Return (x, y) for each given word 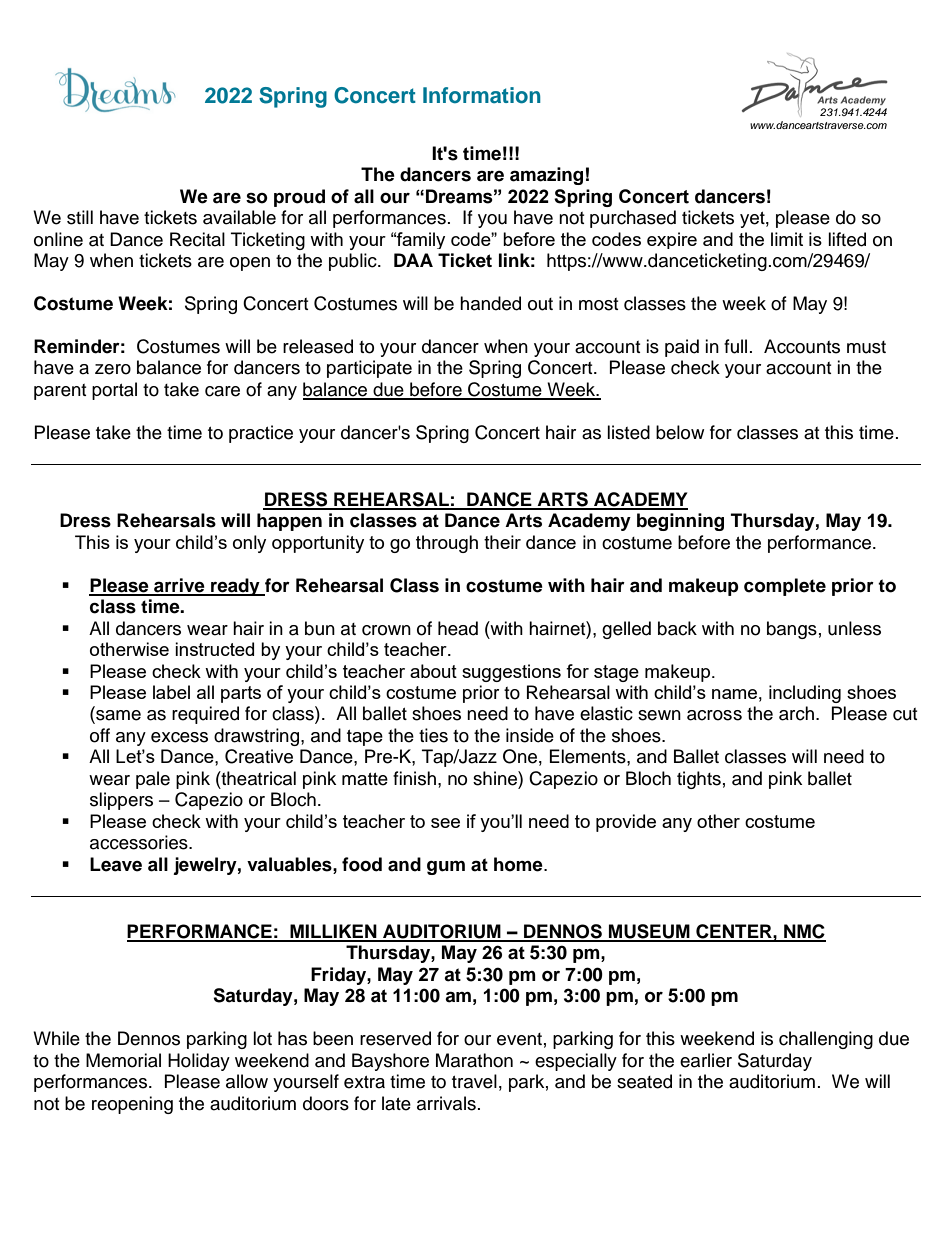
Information (482, 95)
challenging (826, 1040)
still (80, 217)
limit (787, 239)
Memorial (123, 1060)
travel (474, 1081)
